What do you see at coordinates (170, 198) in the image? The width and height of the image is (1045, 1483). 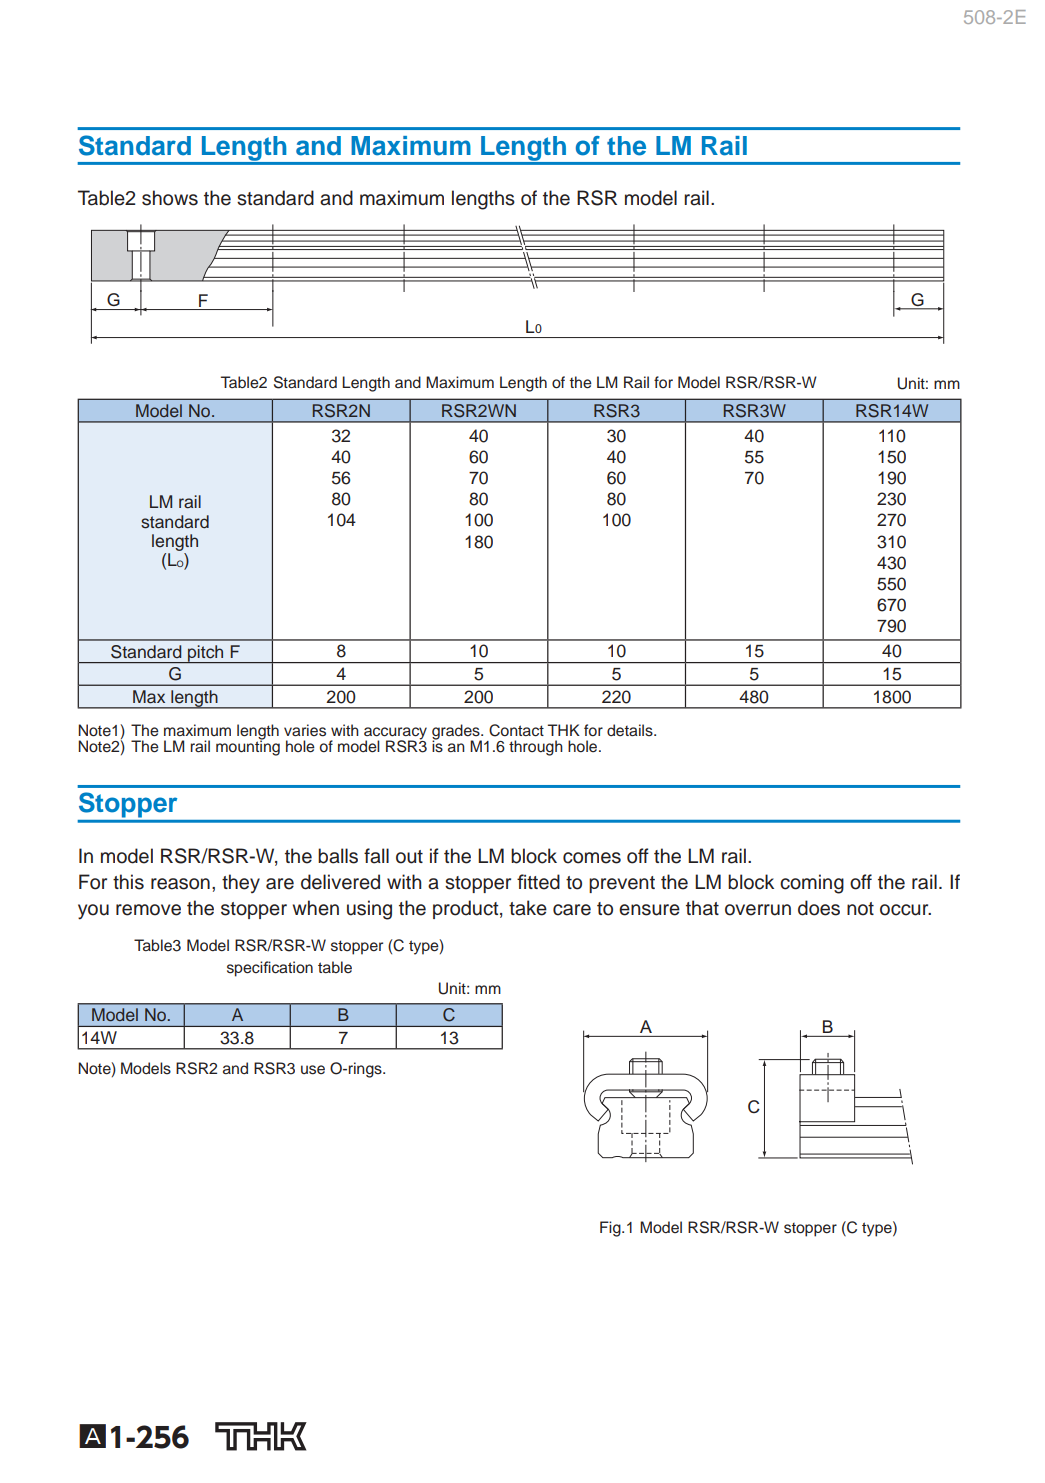 I see `shows` at bounding box center [170, 198].
